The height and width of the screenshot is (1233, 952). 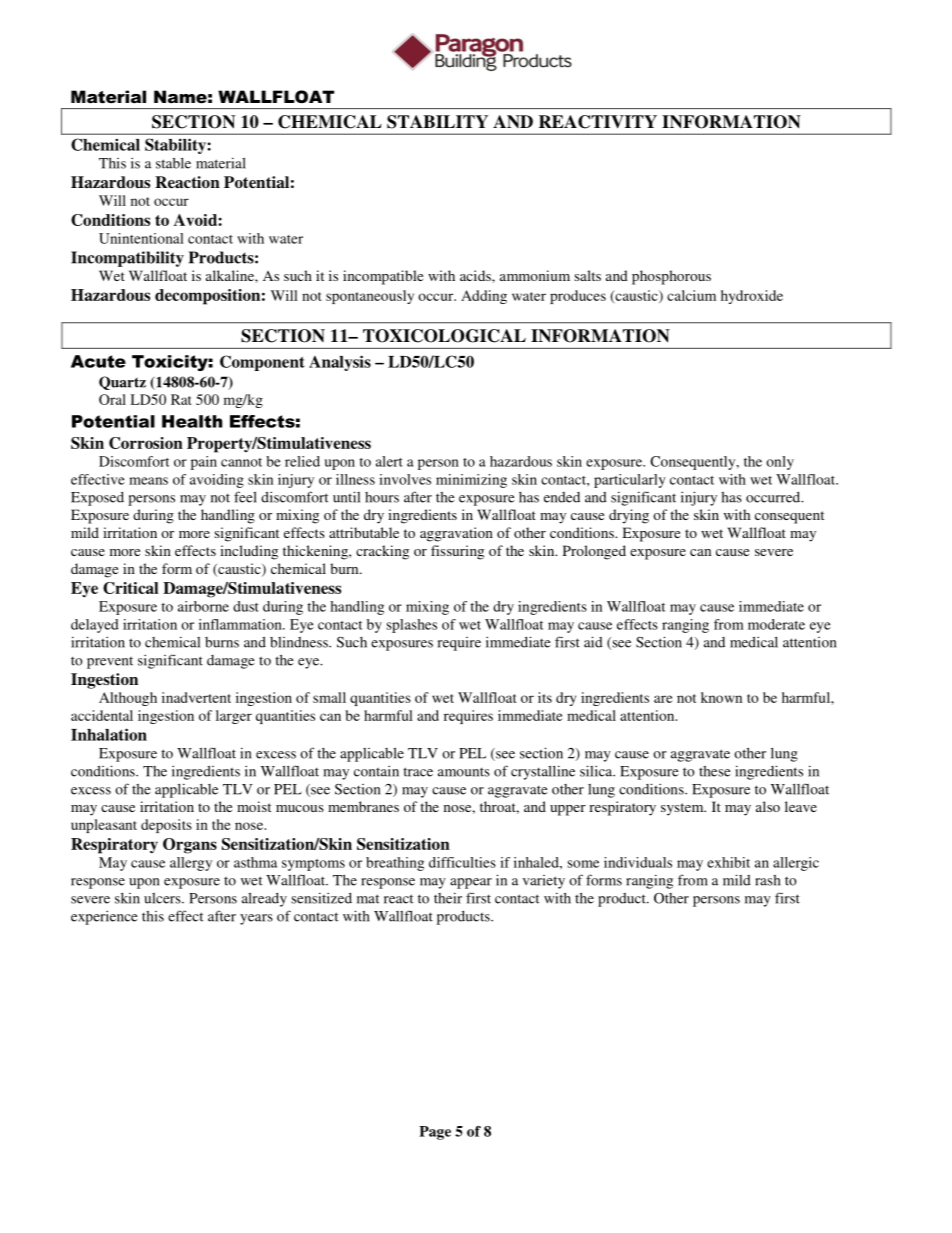 I want to click on Page, so click(x=435, y=1133).
